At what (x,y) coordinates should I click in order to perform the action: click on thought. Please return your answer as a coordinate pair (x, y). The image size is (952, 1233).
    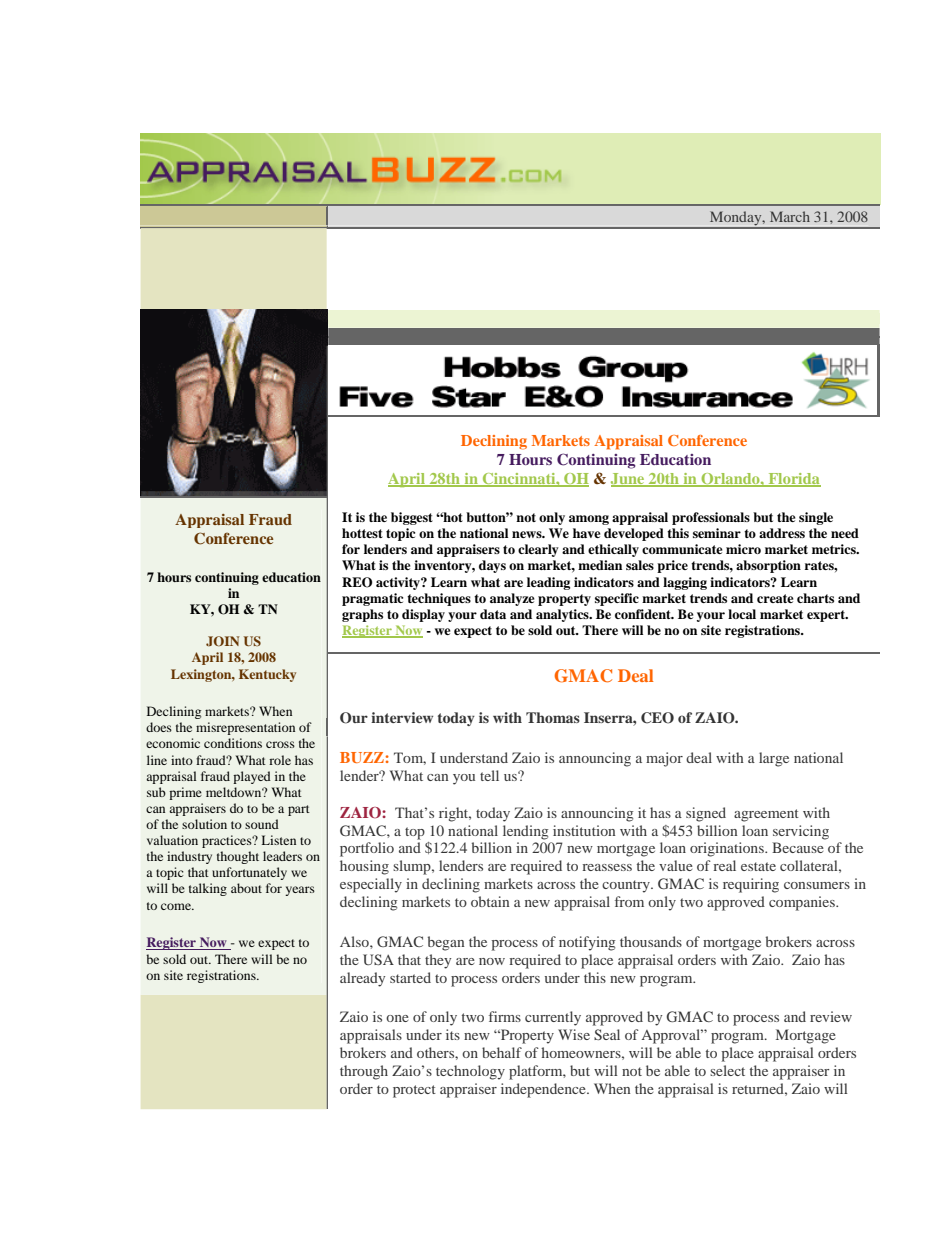
    Looking at the image, I should click on (238, 857).
